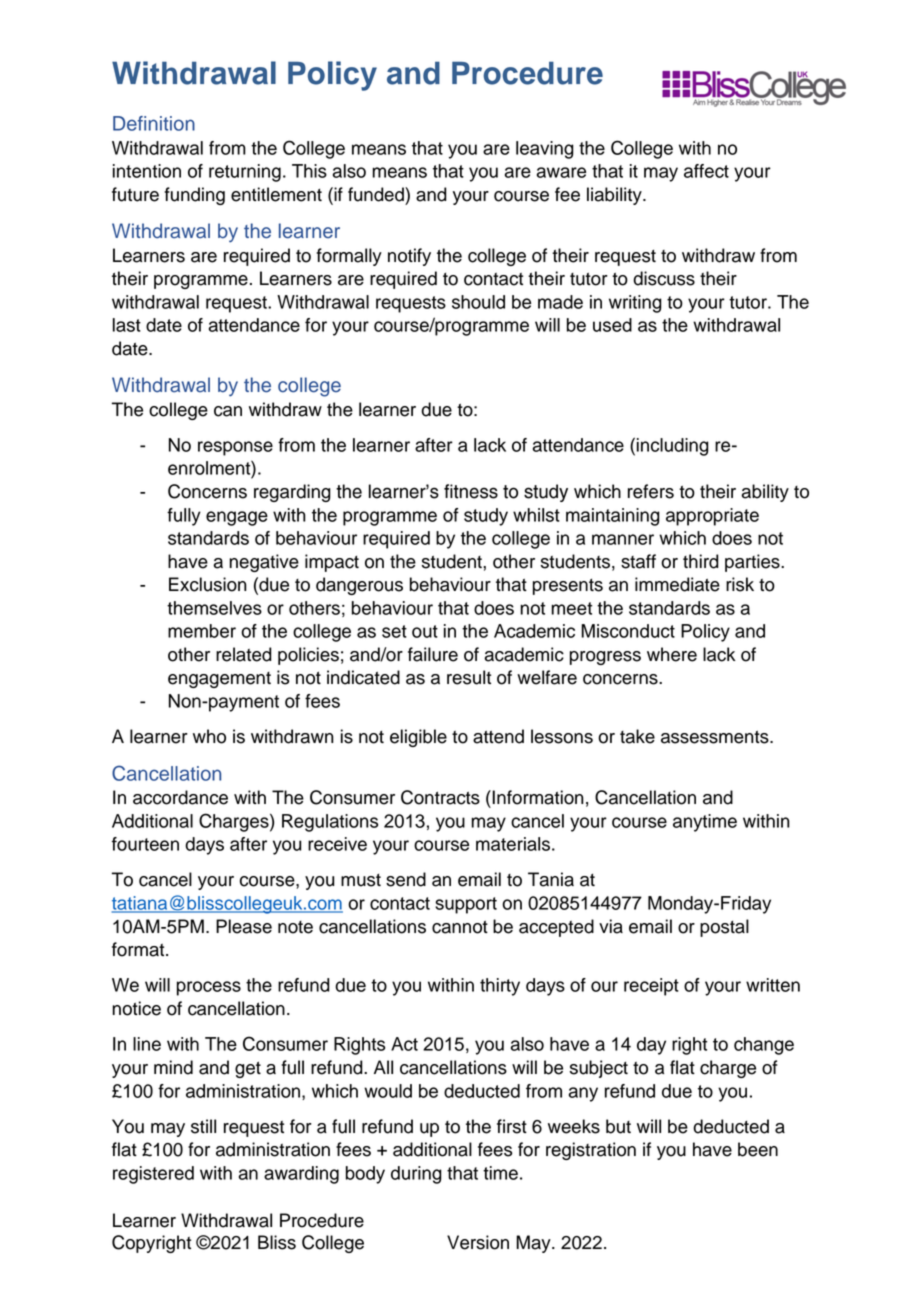 This screenshot has width=924, height=1308. I want to click on fourteen, so click(145, 844).
